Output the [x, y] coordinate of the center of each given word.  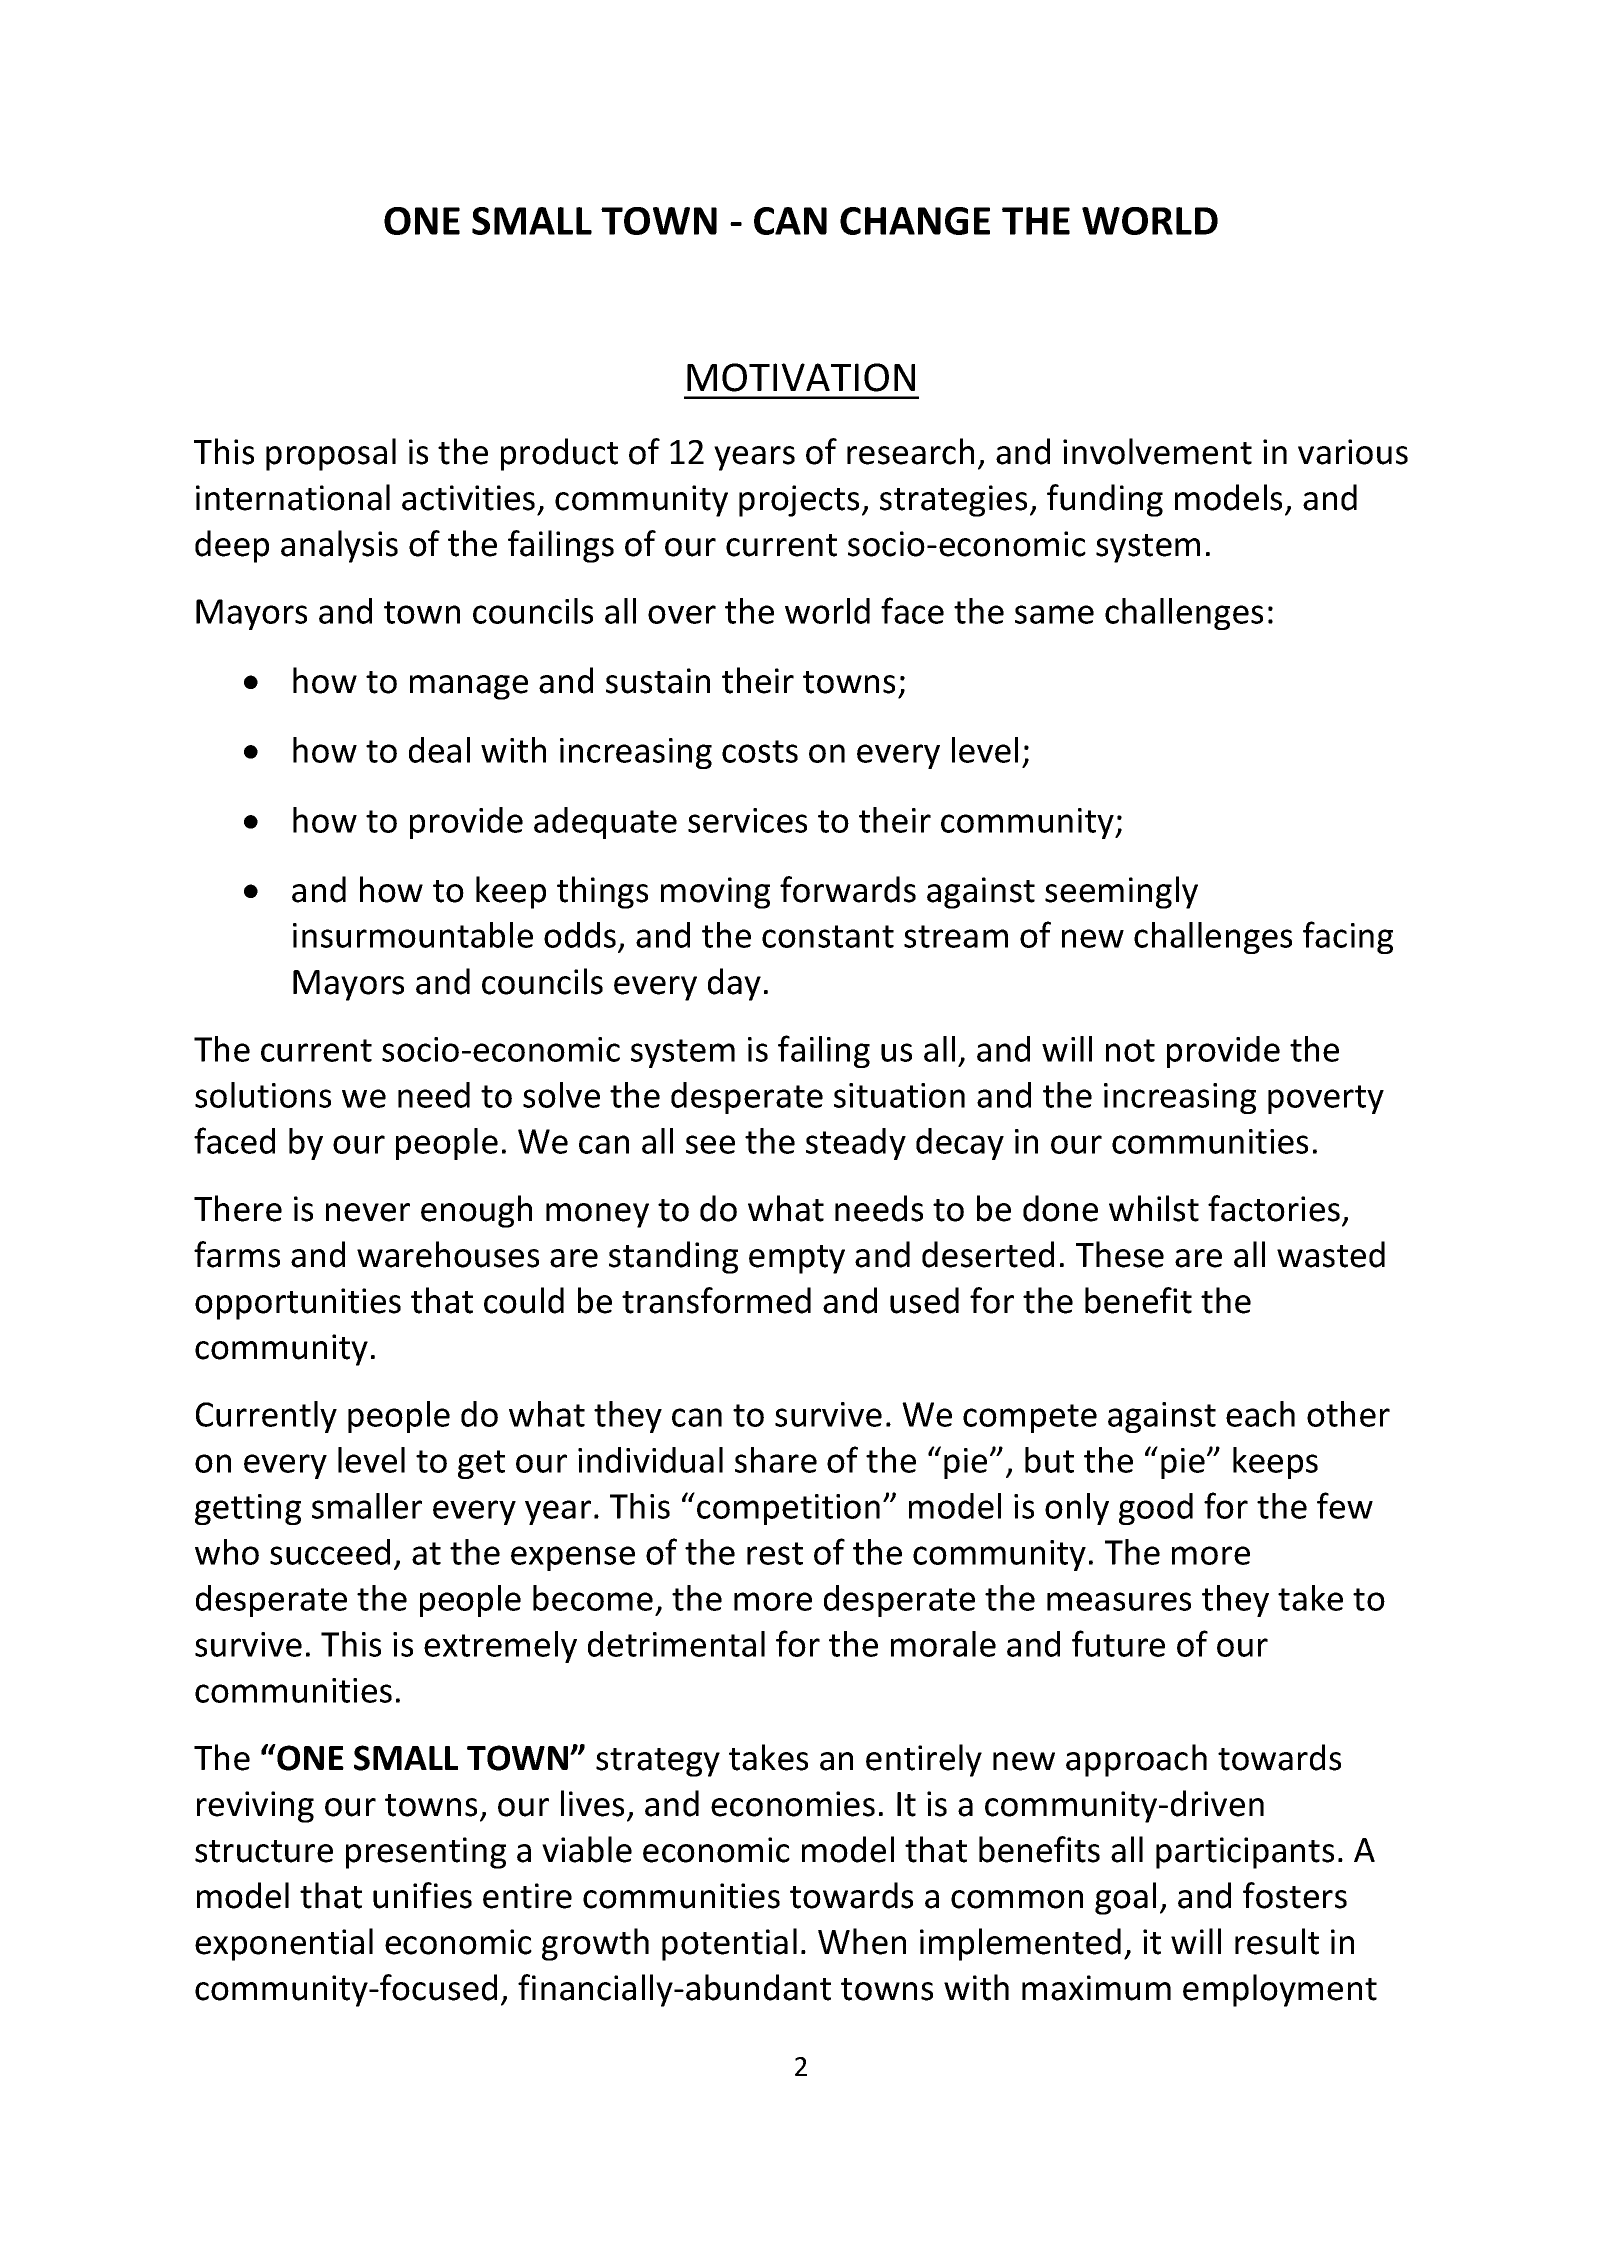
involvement [1157, 451]
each [1260, 1414]
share [776, 1460]
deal [439, 750]
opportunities [298, 1304]
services [747, 820]
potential [729, 1944]
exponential [284, 1944]
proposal [331, 454]
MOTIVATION [801, 377]
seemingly [1121, 892]
